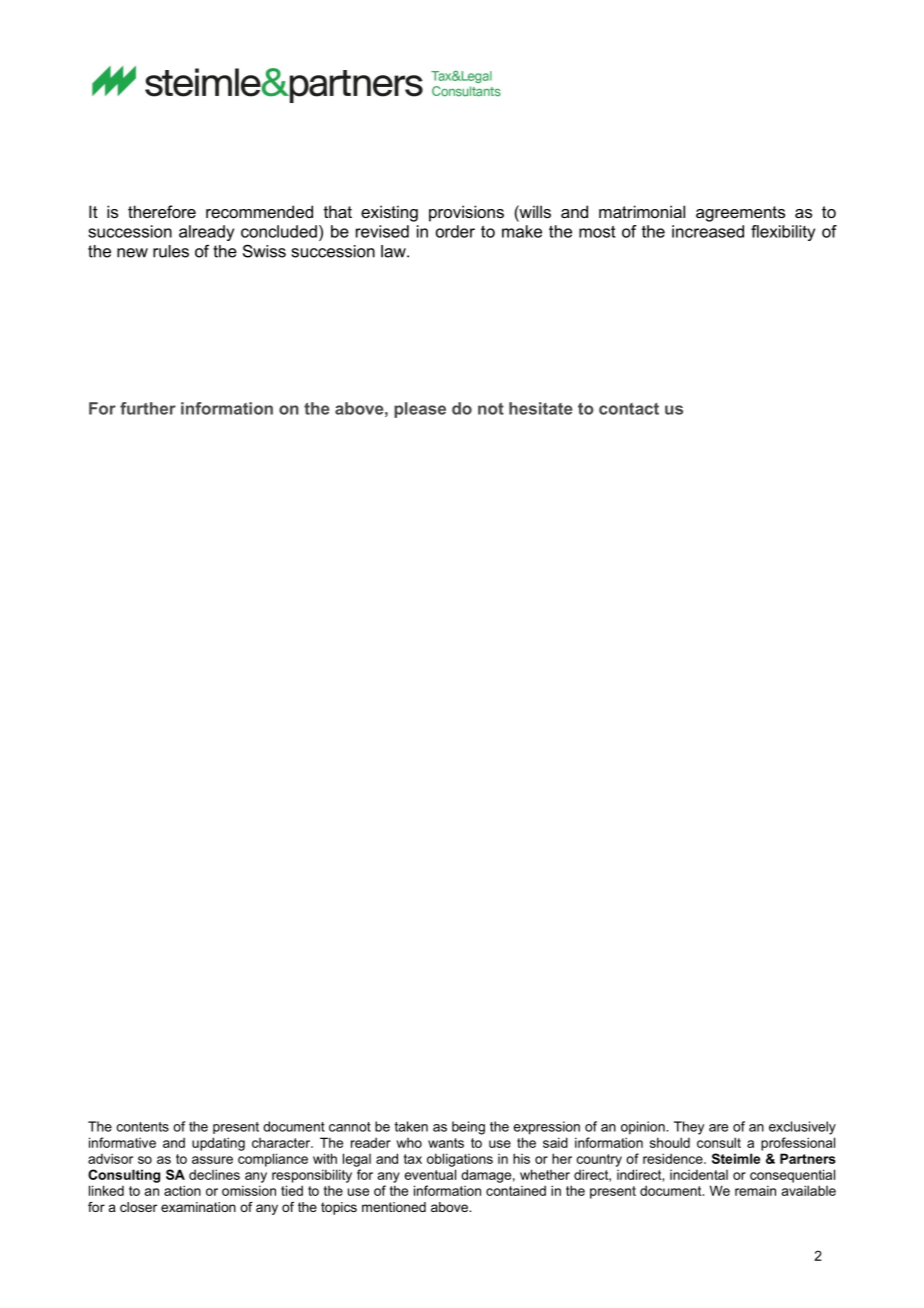  Describe the element at coordinates (148, 408) in the page. I see `further` at that location.
